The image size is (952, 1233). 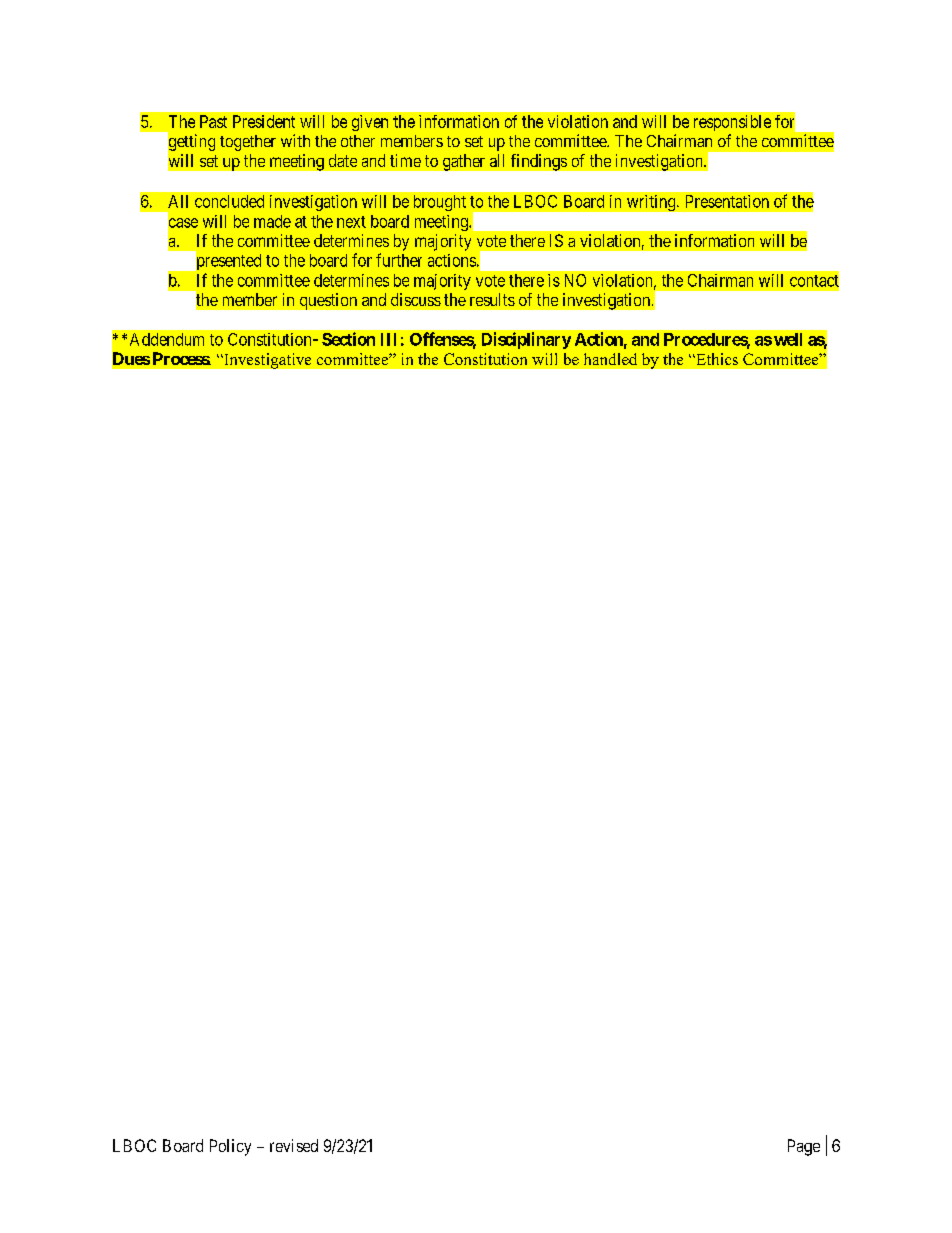 I want to click on III, so click(x=388, y=339).
